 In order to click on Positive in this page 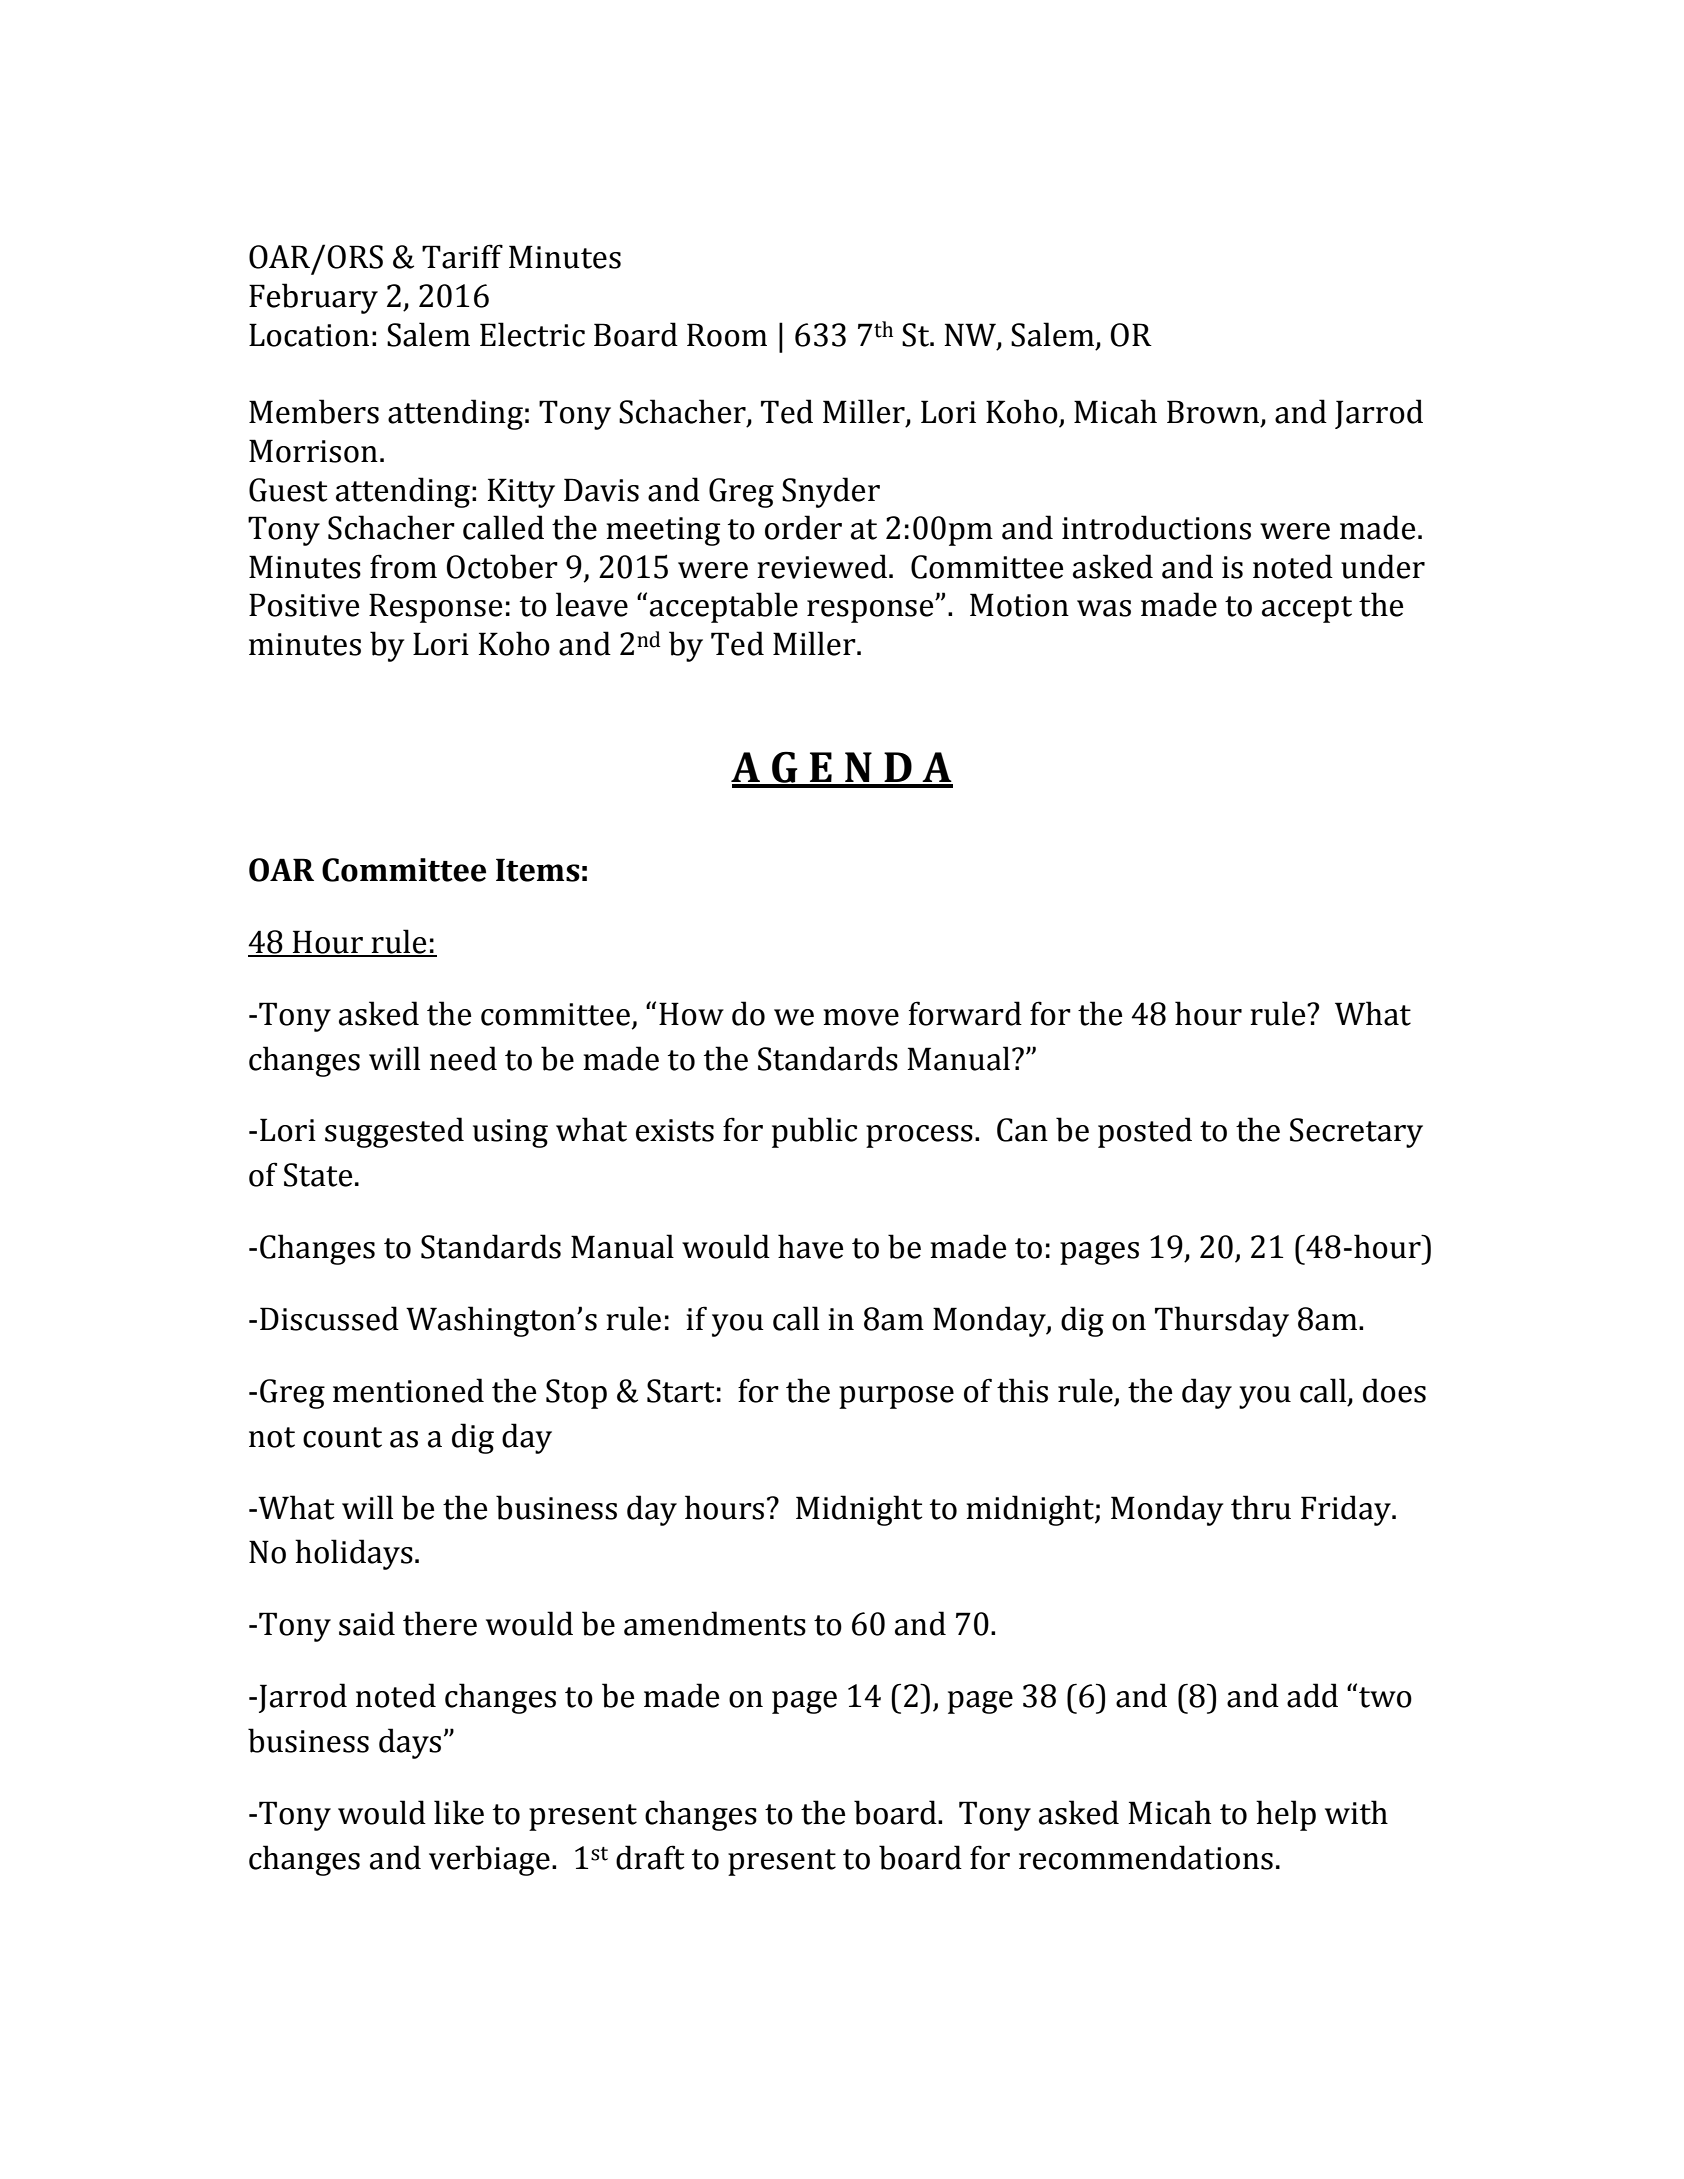, I will do `click(304, 605)`.
